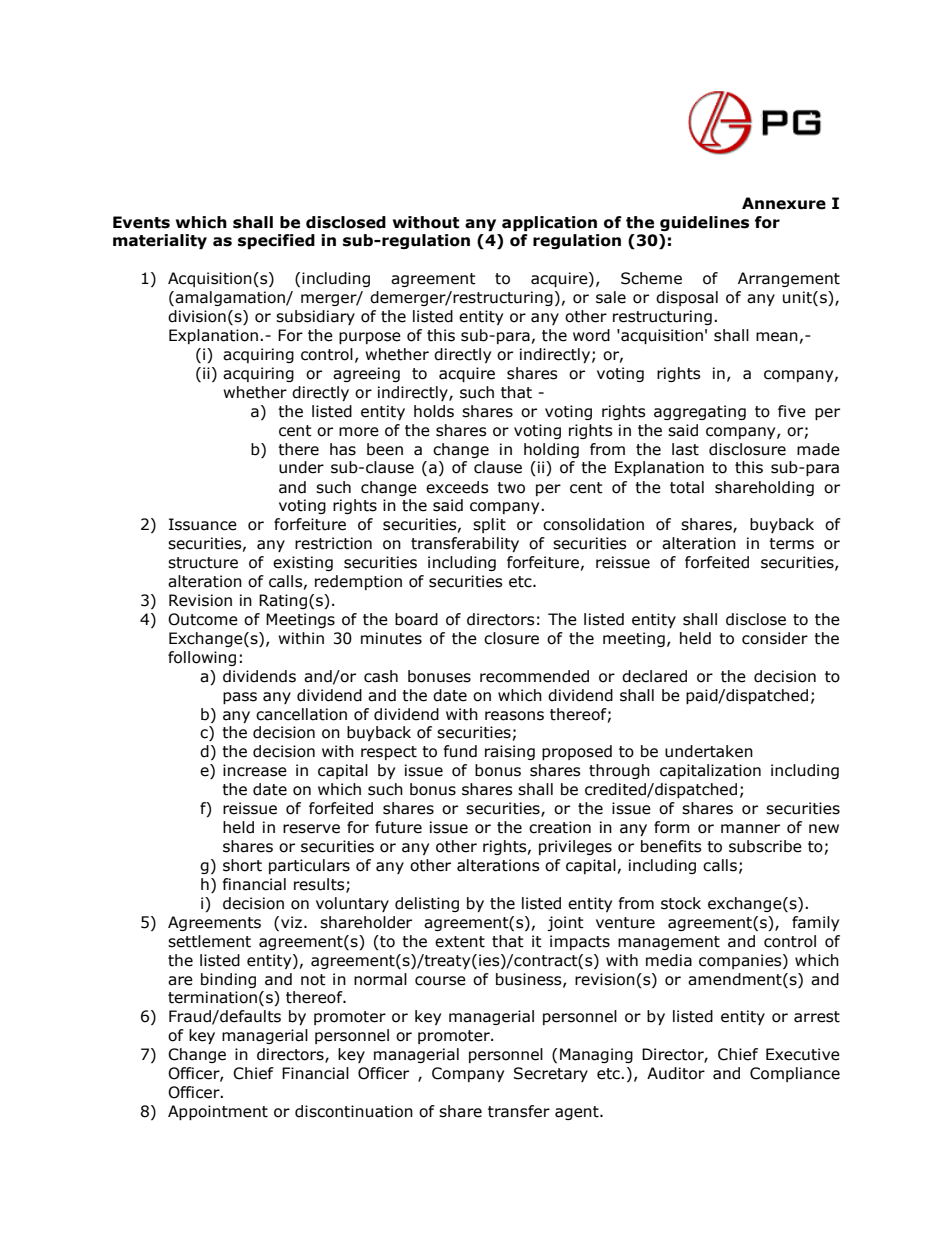 The image size is (952, 1233). What do you see at coordinates (255, 770) in the screenshot?
I see `increase` at bounding box center [255, 770].
